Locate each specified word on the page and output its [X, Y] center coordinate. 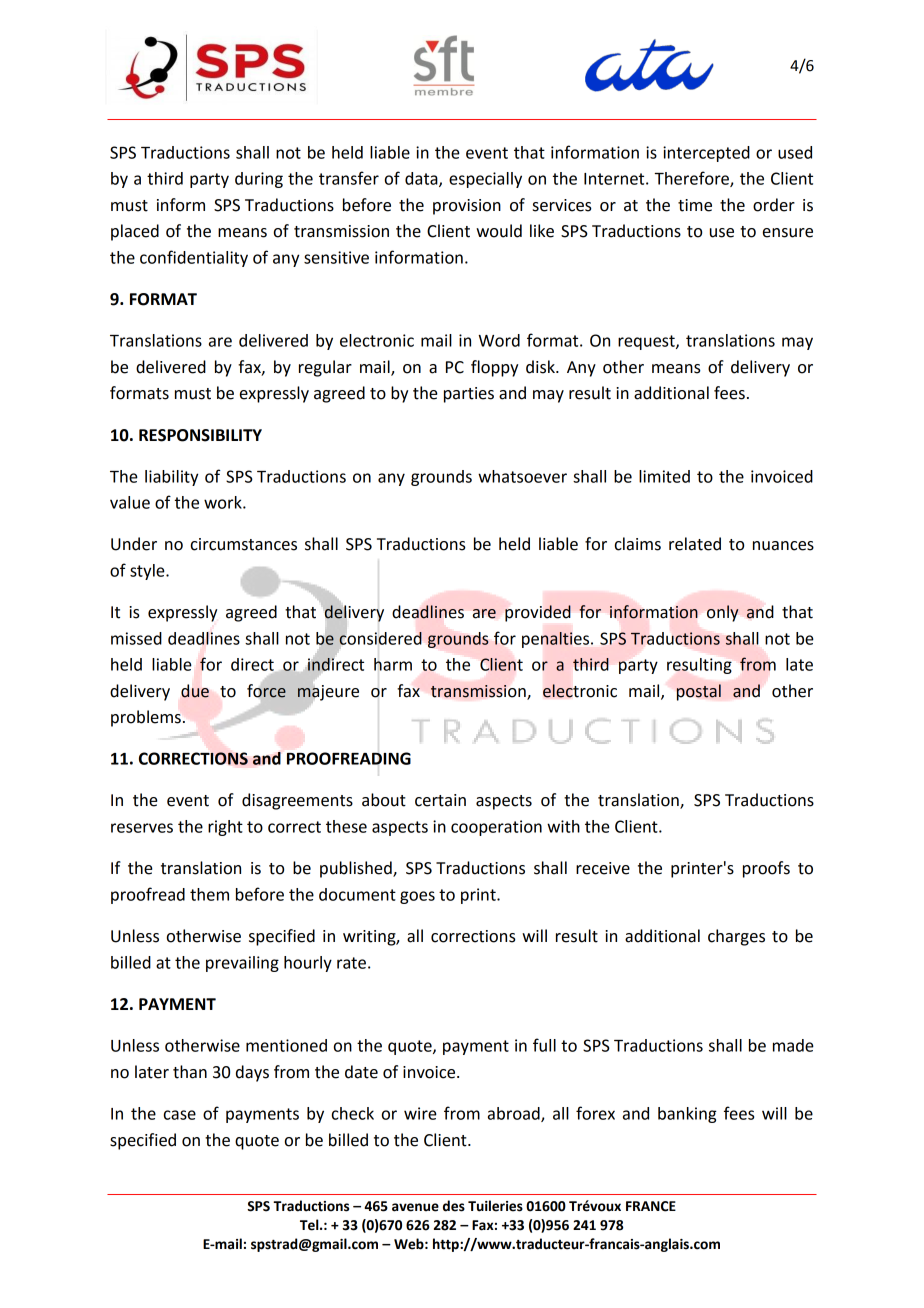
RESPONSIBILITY [200, 435]
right [225, 828]
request [647, 342]
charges [736, 937]
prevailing [242, 964]
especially [485, 180]
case [180, 1115]
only [723, 613]
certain [440, 800]
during [259, 180]
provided [538, 613]
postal [698, 692]
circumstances [244, 544]
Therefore [692, 179]
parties [469, 395]
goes [417, 897]
